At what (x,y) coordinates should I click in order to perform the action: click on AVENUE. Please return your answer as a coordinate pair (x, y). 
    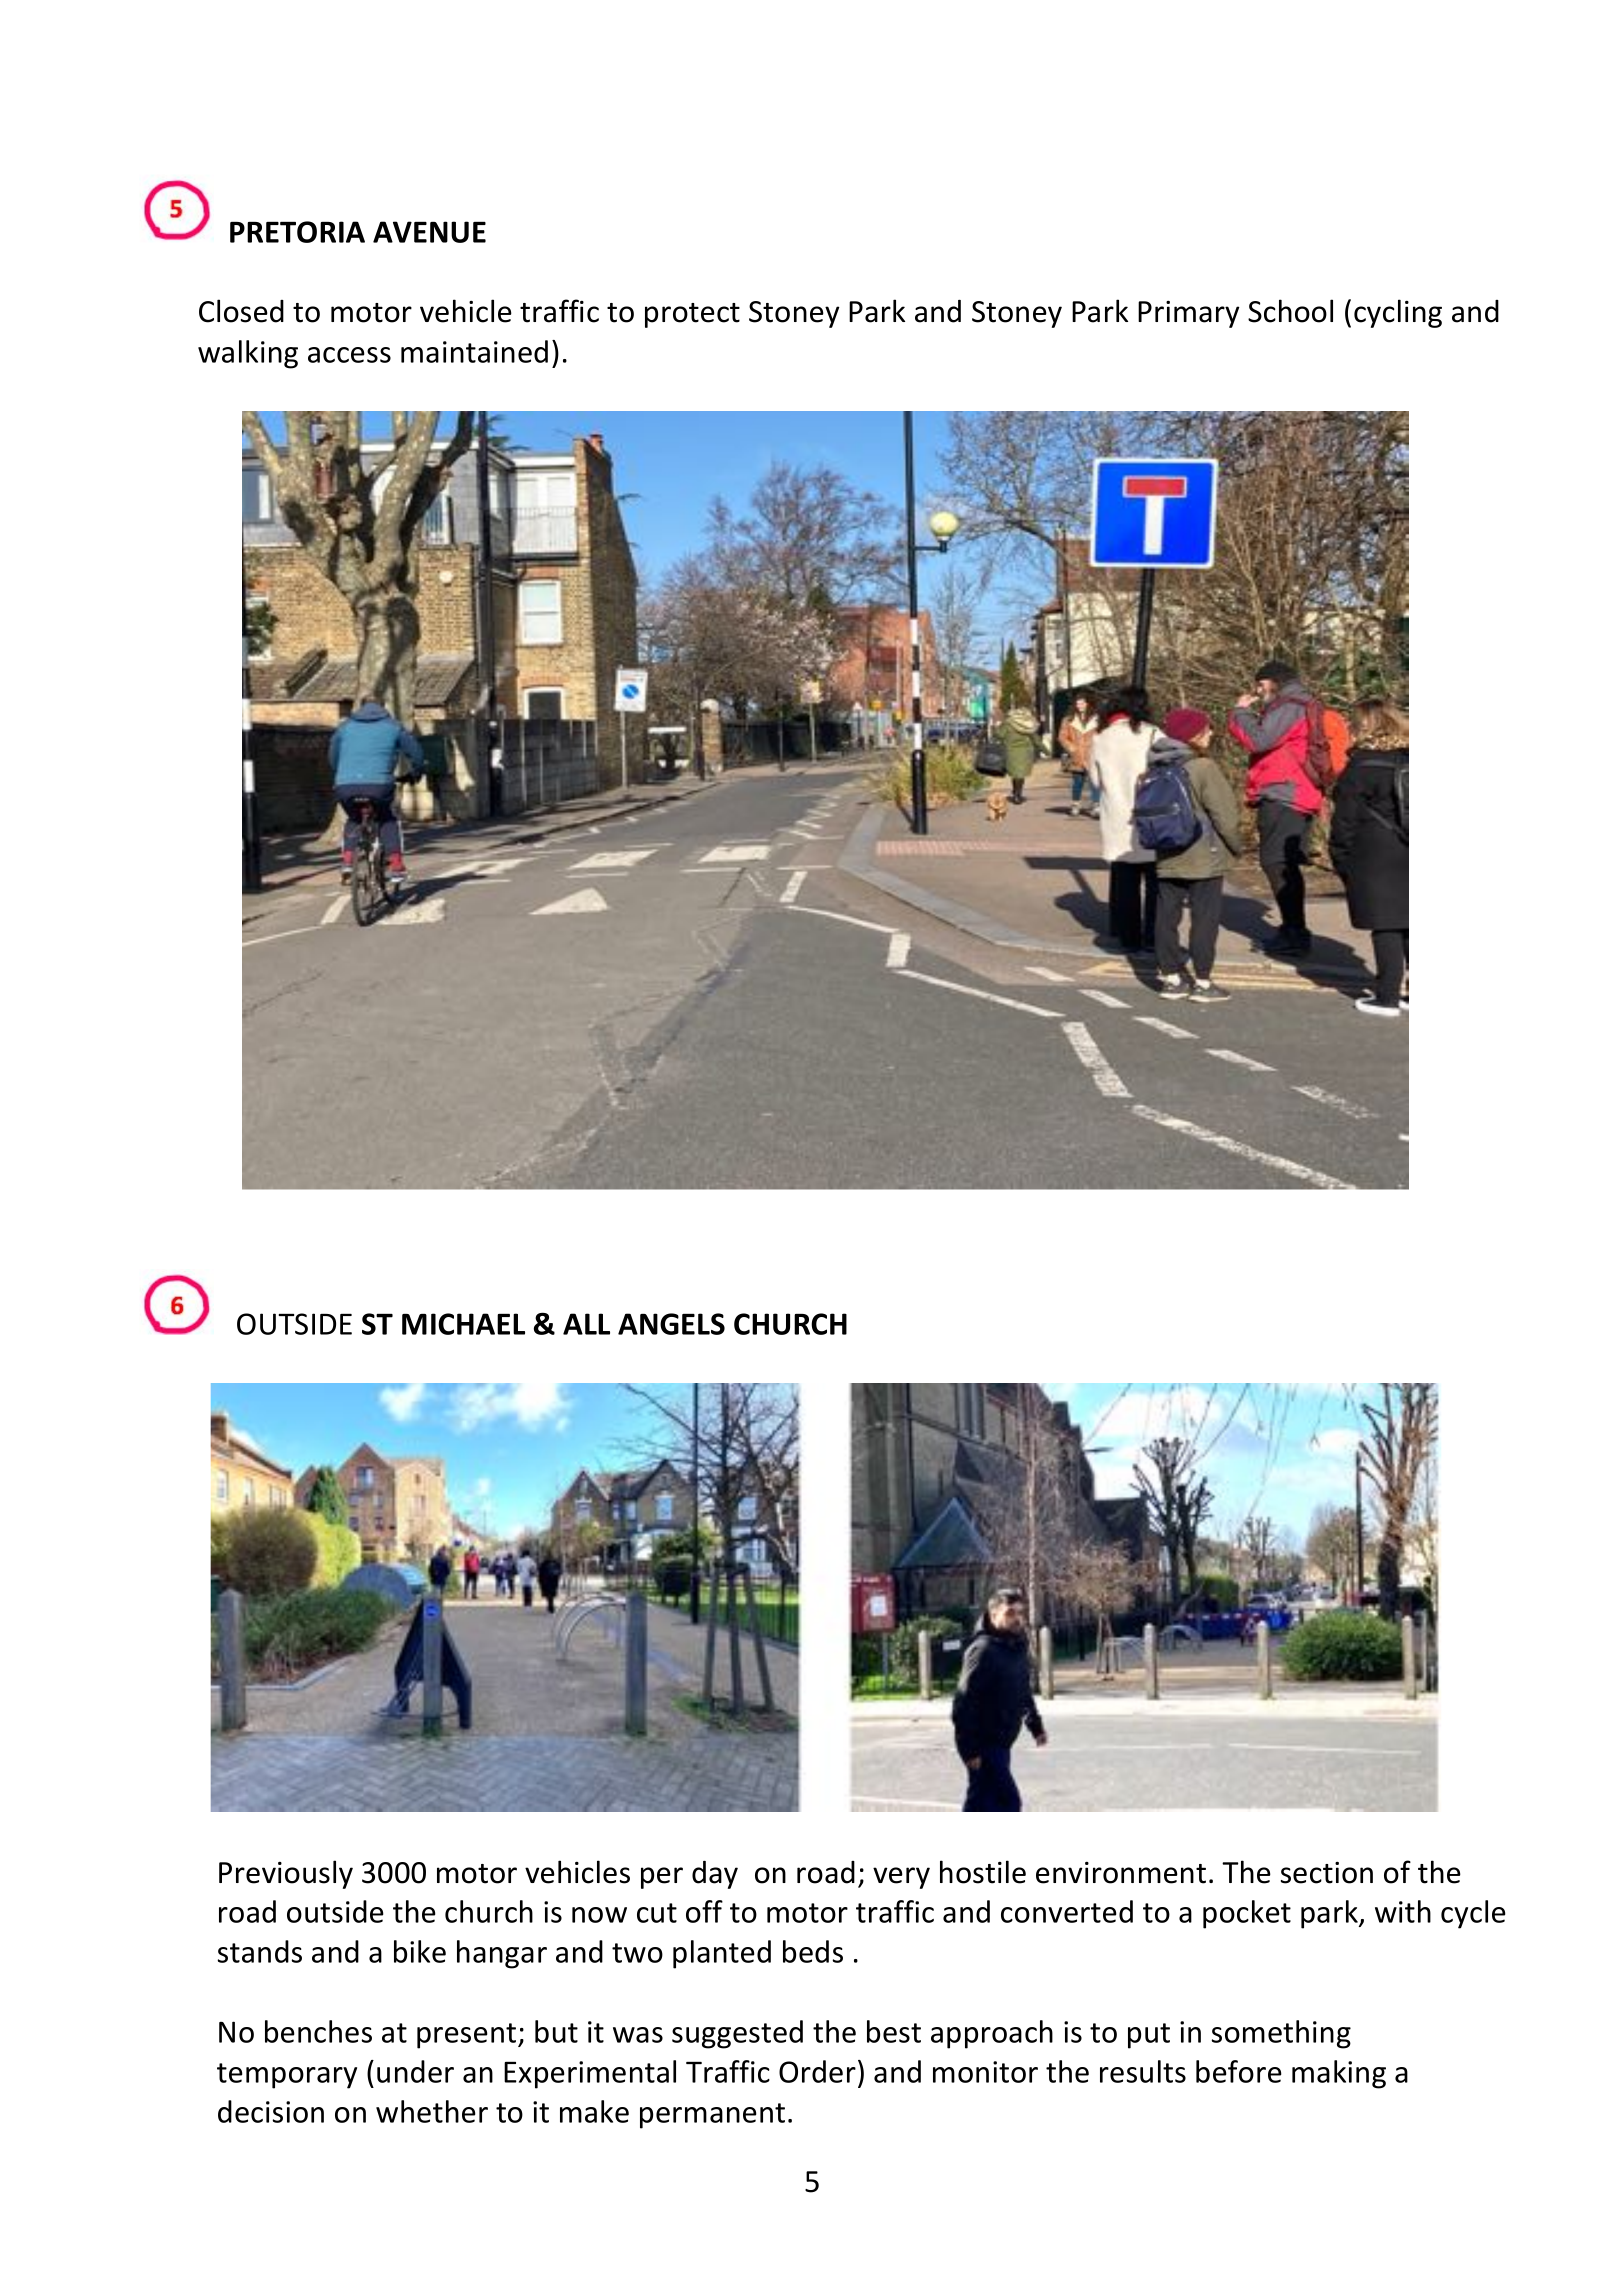
    Looking at the image, I should click on (429, 232).
